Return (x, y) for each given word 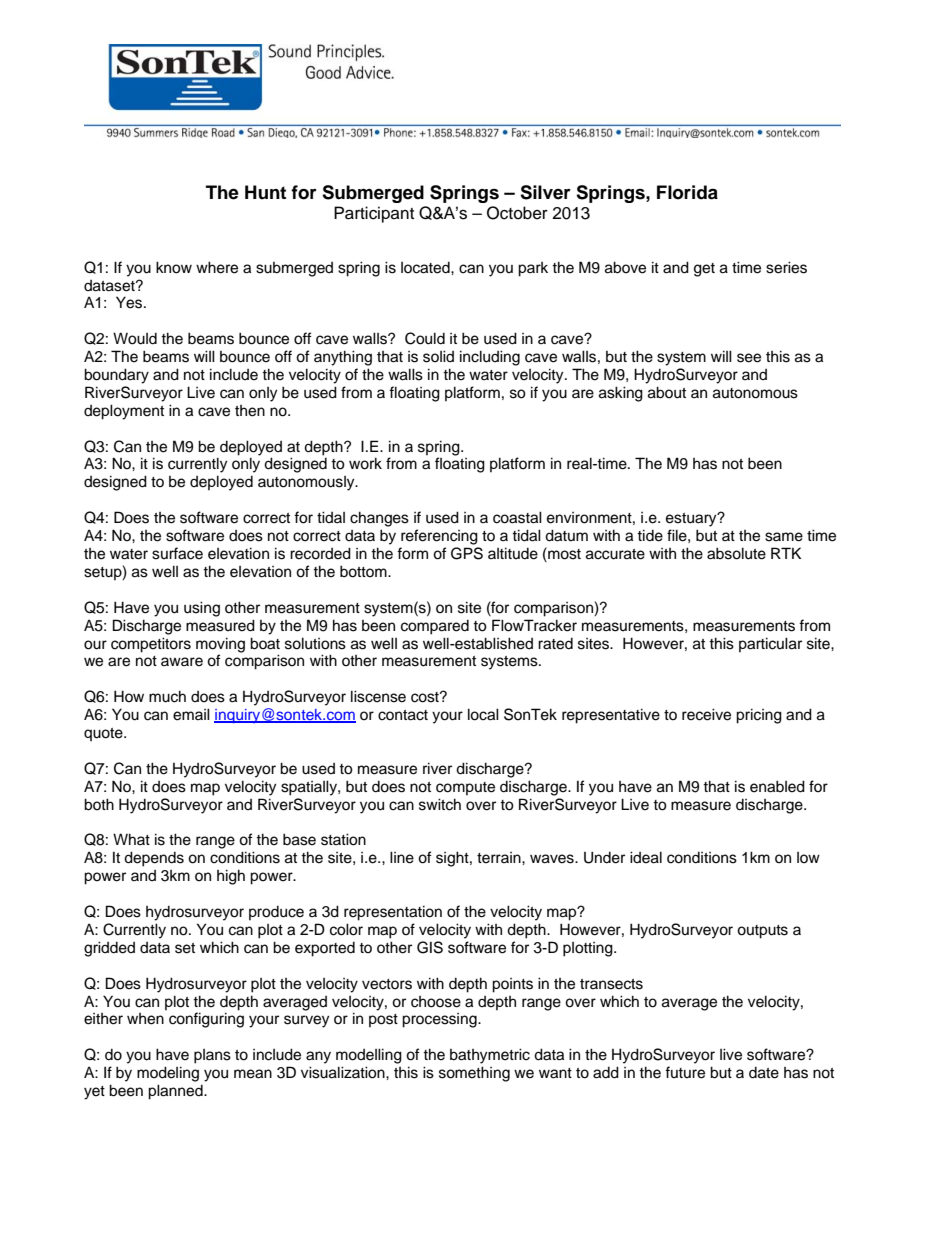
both (99, 804)
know (174, 267)
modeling (168, 1074)
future (685, 1072)
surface (177, 553)
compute (465, 788)
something (474, 1074)
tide (650, 535)
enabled (777, 786)
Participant (374, 214)
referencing (439, 537)
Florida (687, 192)
